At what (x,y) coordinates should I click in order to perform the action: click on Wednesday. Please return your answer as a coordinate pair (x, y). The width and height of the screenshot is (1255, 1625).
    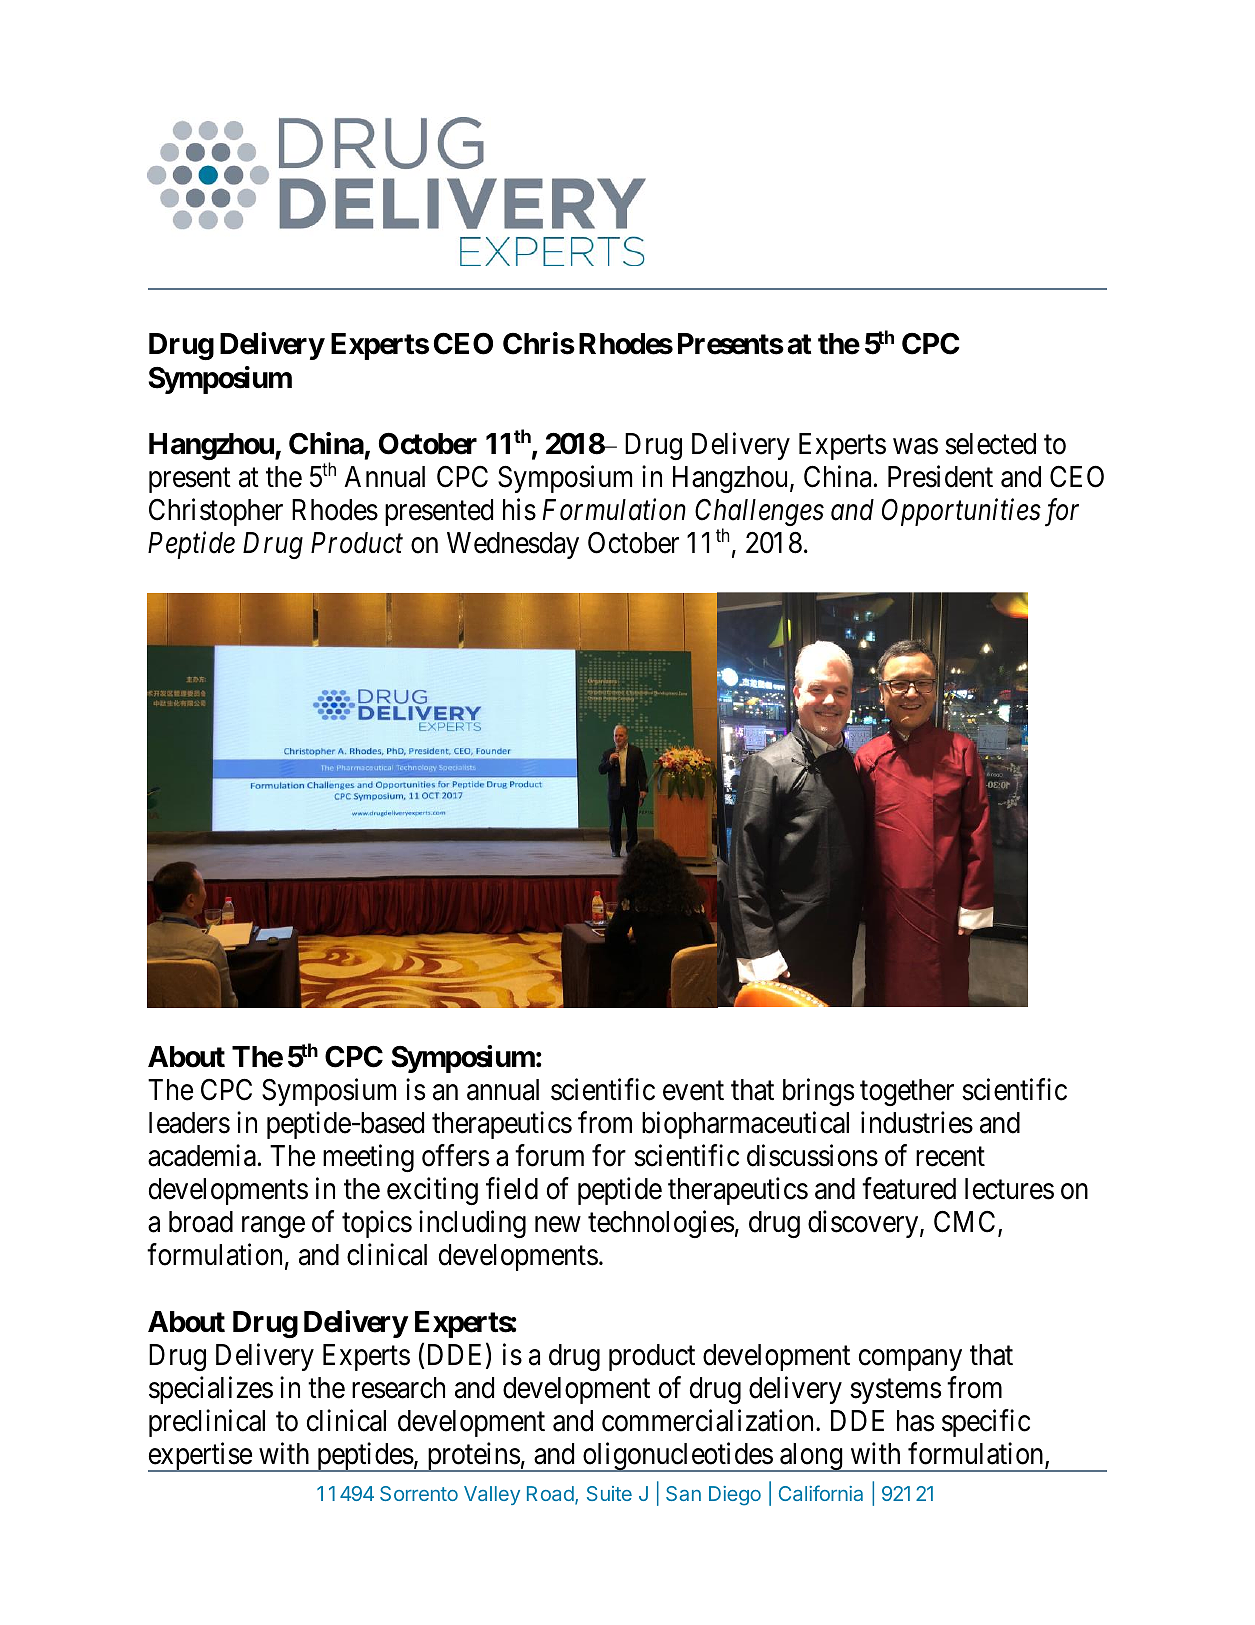
    Looking at the image, I should click on (513, 545).
